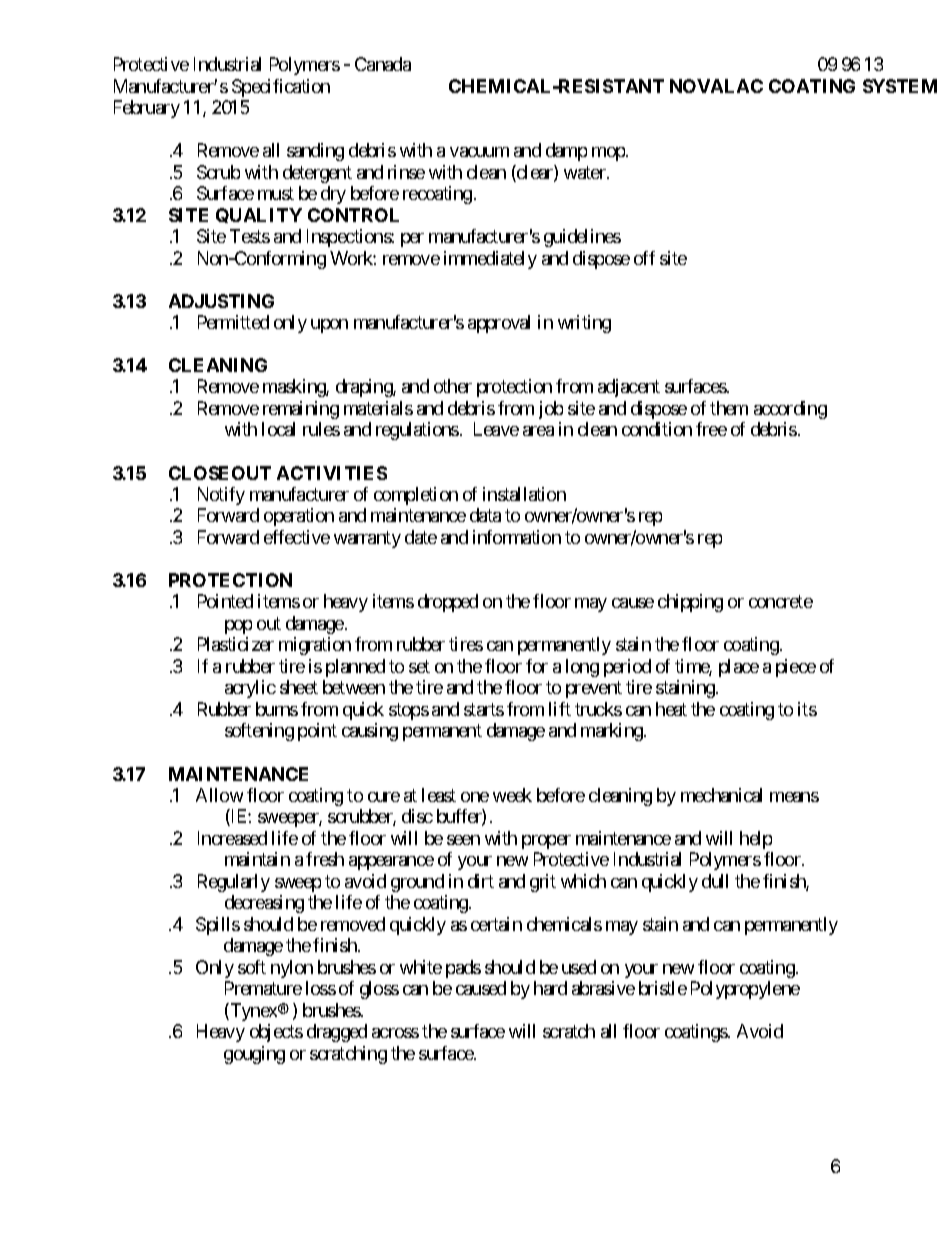 The height and width of the screenshot is (1233, 952). What do you see at coordinates (233, 322) in the screenshot?
I see `Permitted` at bounding box center [233, 322].
